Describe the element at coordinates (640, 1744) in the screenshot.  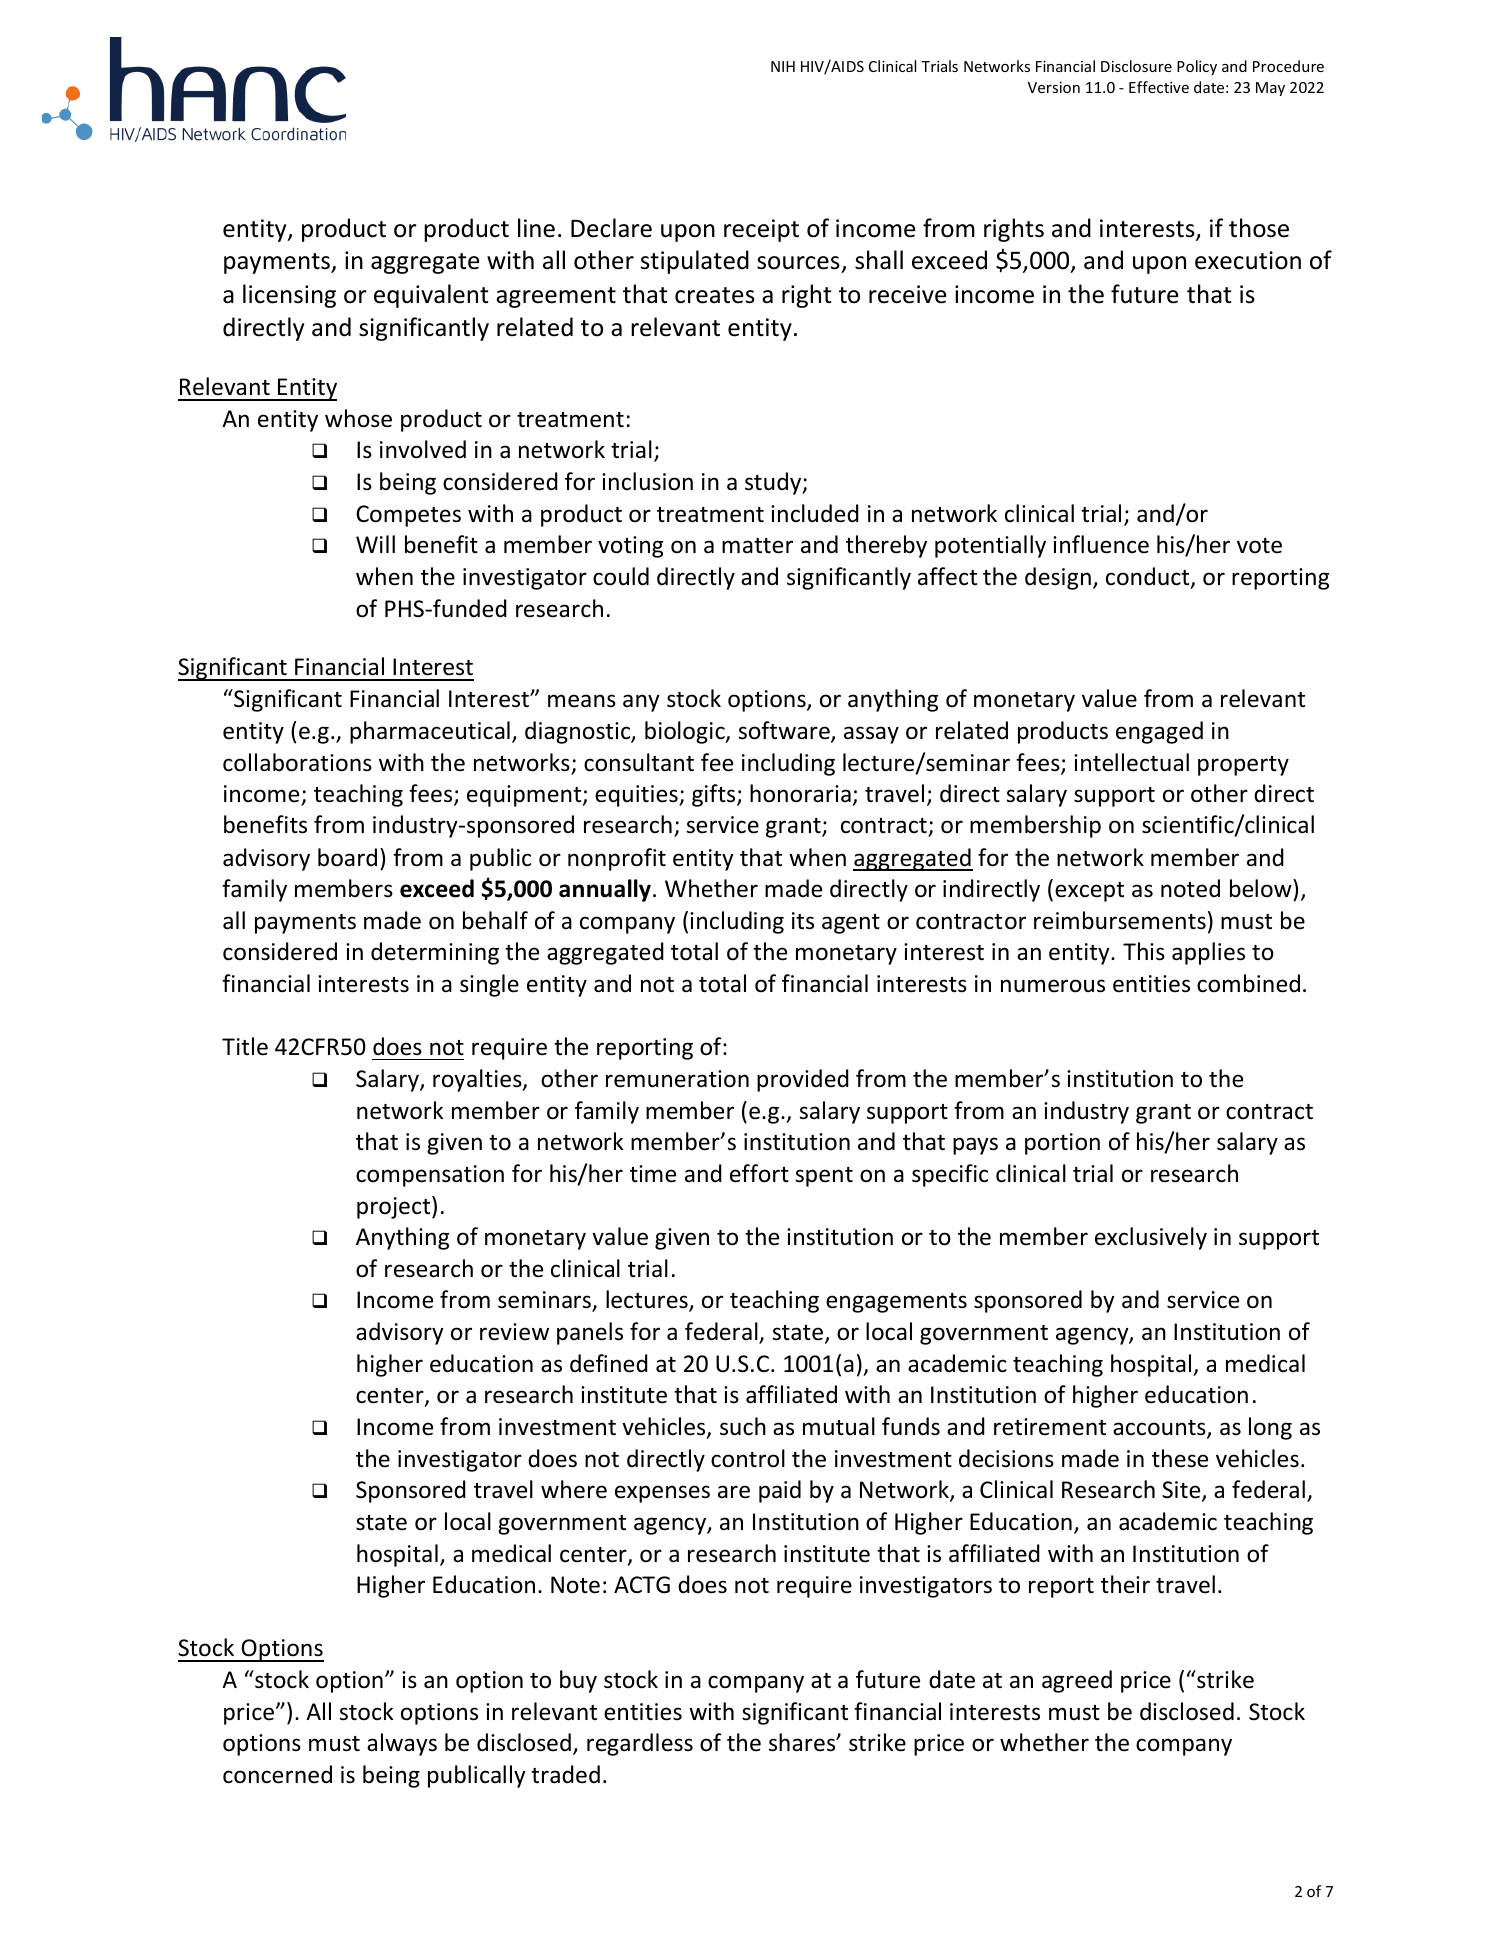
I see `regardless` at that location.
